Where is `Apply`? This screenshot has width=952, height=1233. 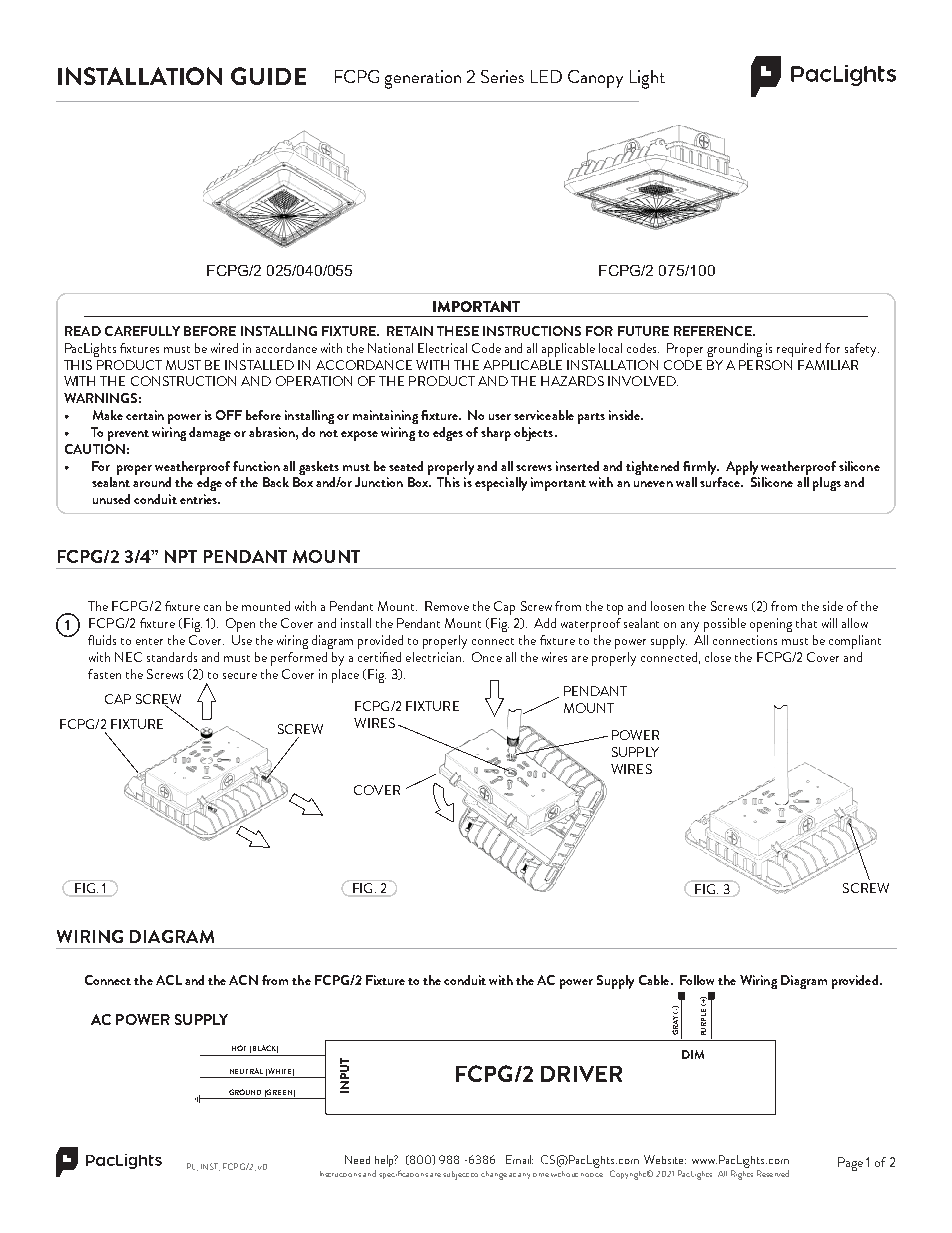 Apply is located at coordinates (742, 468).
